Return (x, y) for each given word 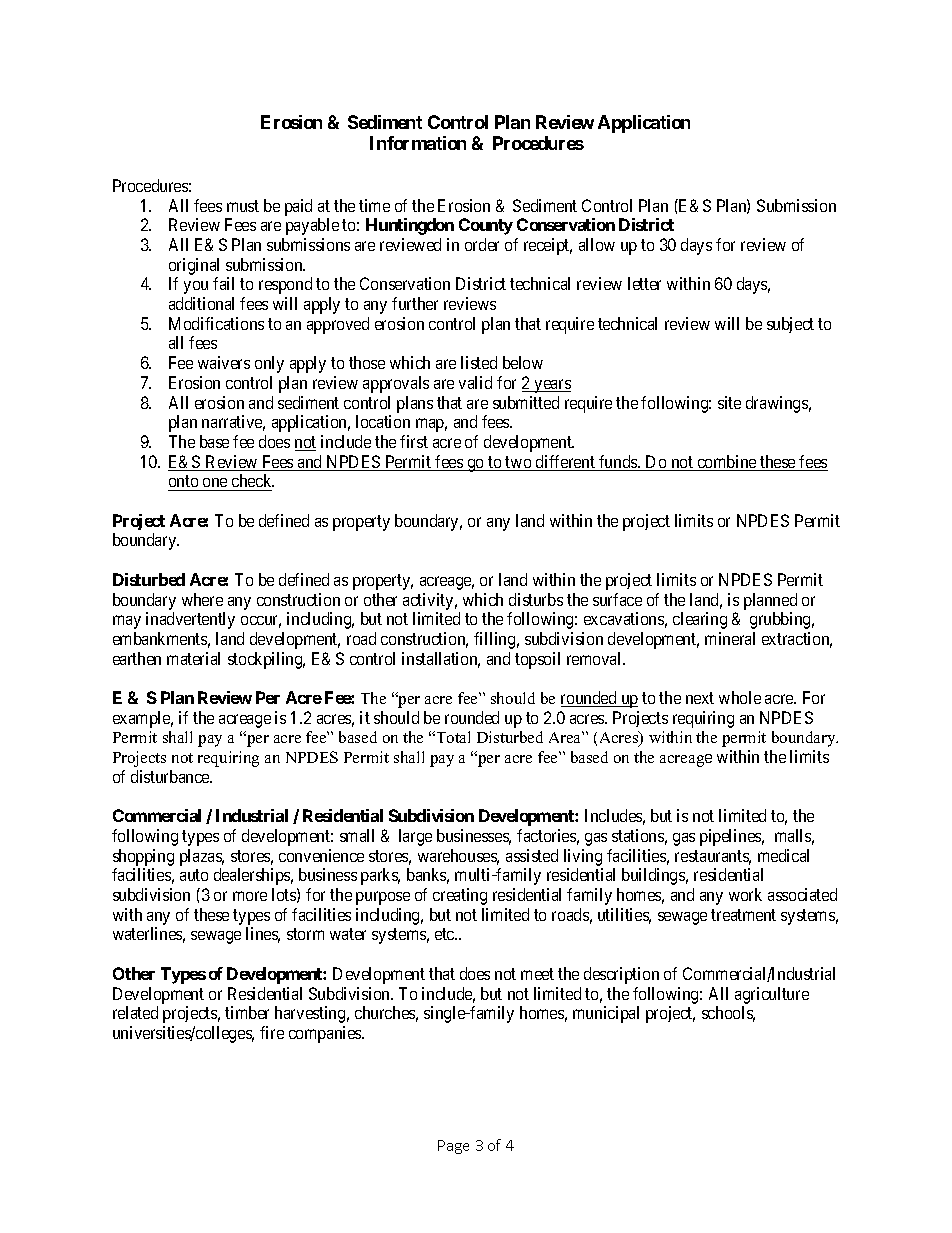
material (193, 658)
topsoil (537, 660)
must (243, 206)
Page (453, 1147)
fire (272, 1032)
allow (597, 244)
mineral (730, 638)
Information (418, 143)
